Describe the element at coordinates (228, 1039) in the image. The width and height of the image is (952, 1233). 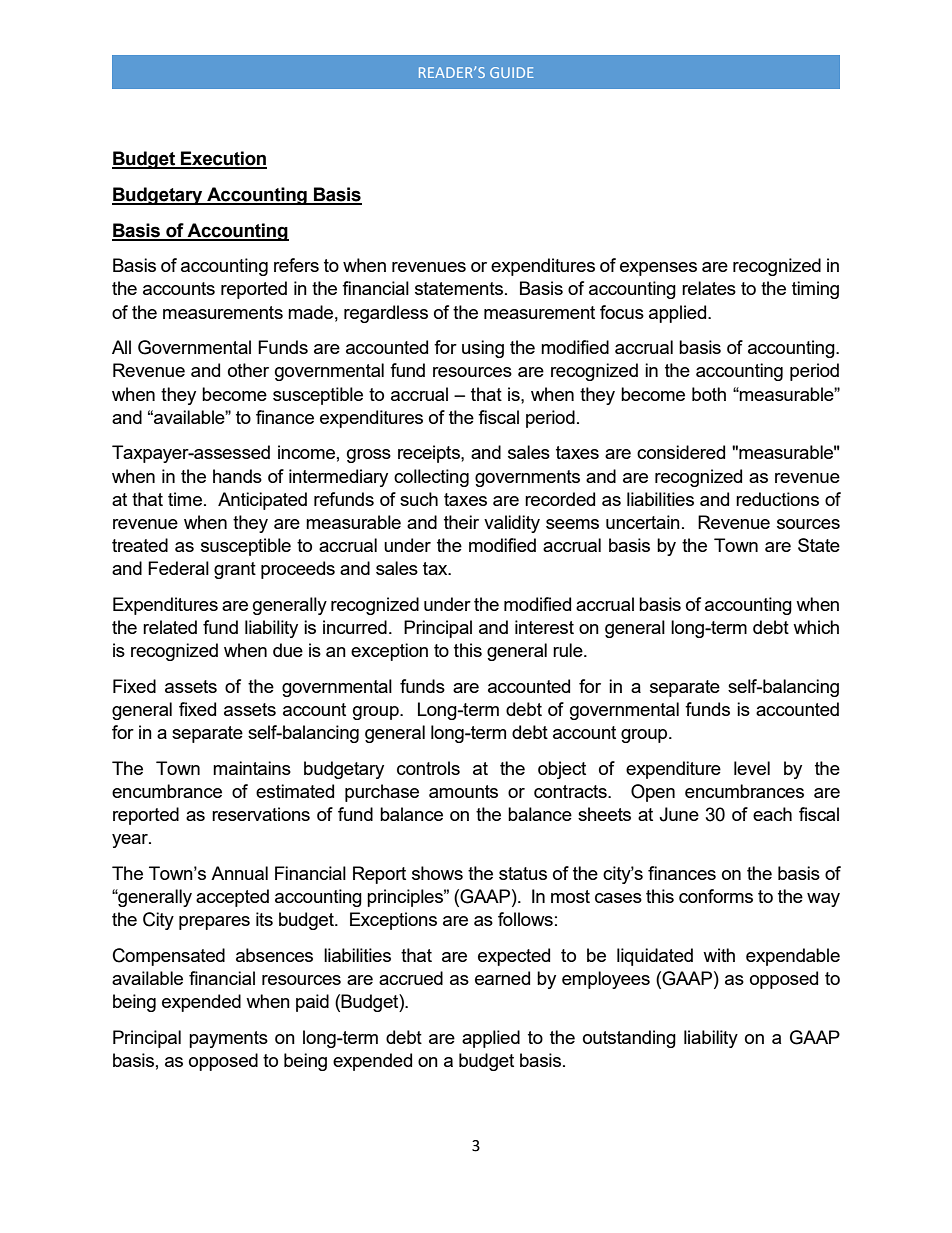
I see `payments` at that location.
